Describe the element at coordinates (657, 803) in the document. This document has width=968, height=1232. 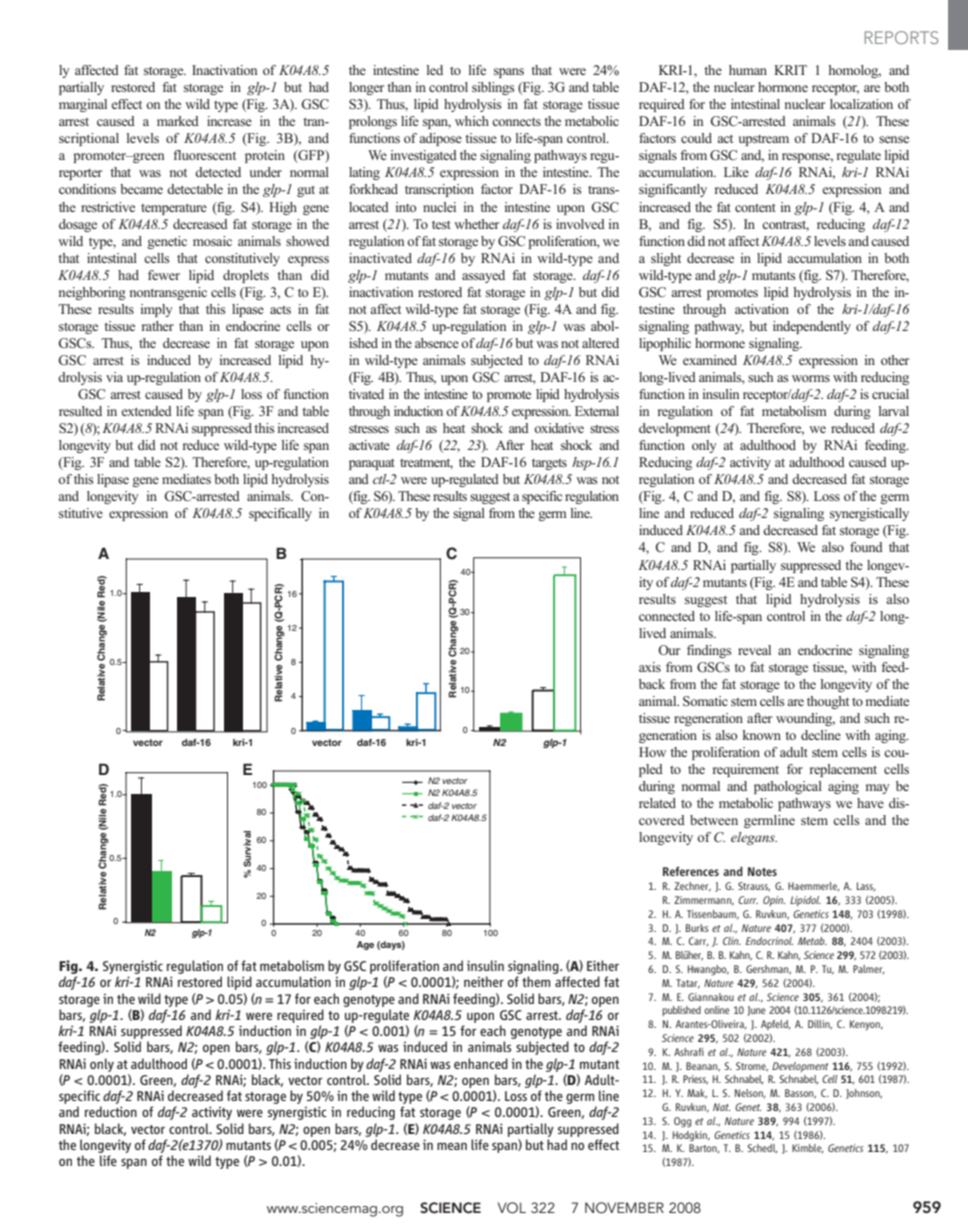
I see `related` at that location.
